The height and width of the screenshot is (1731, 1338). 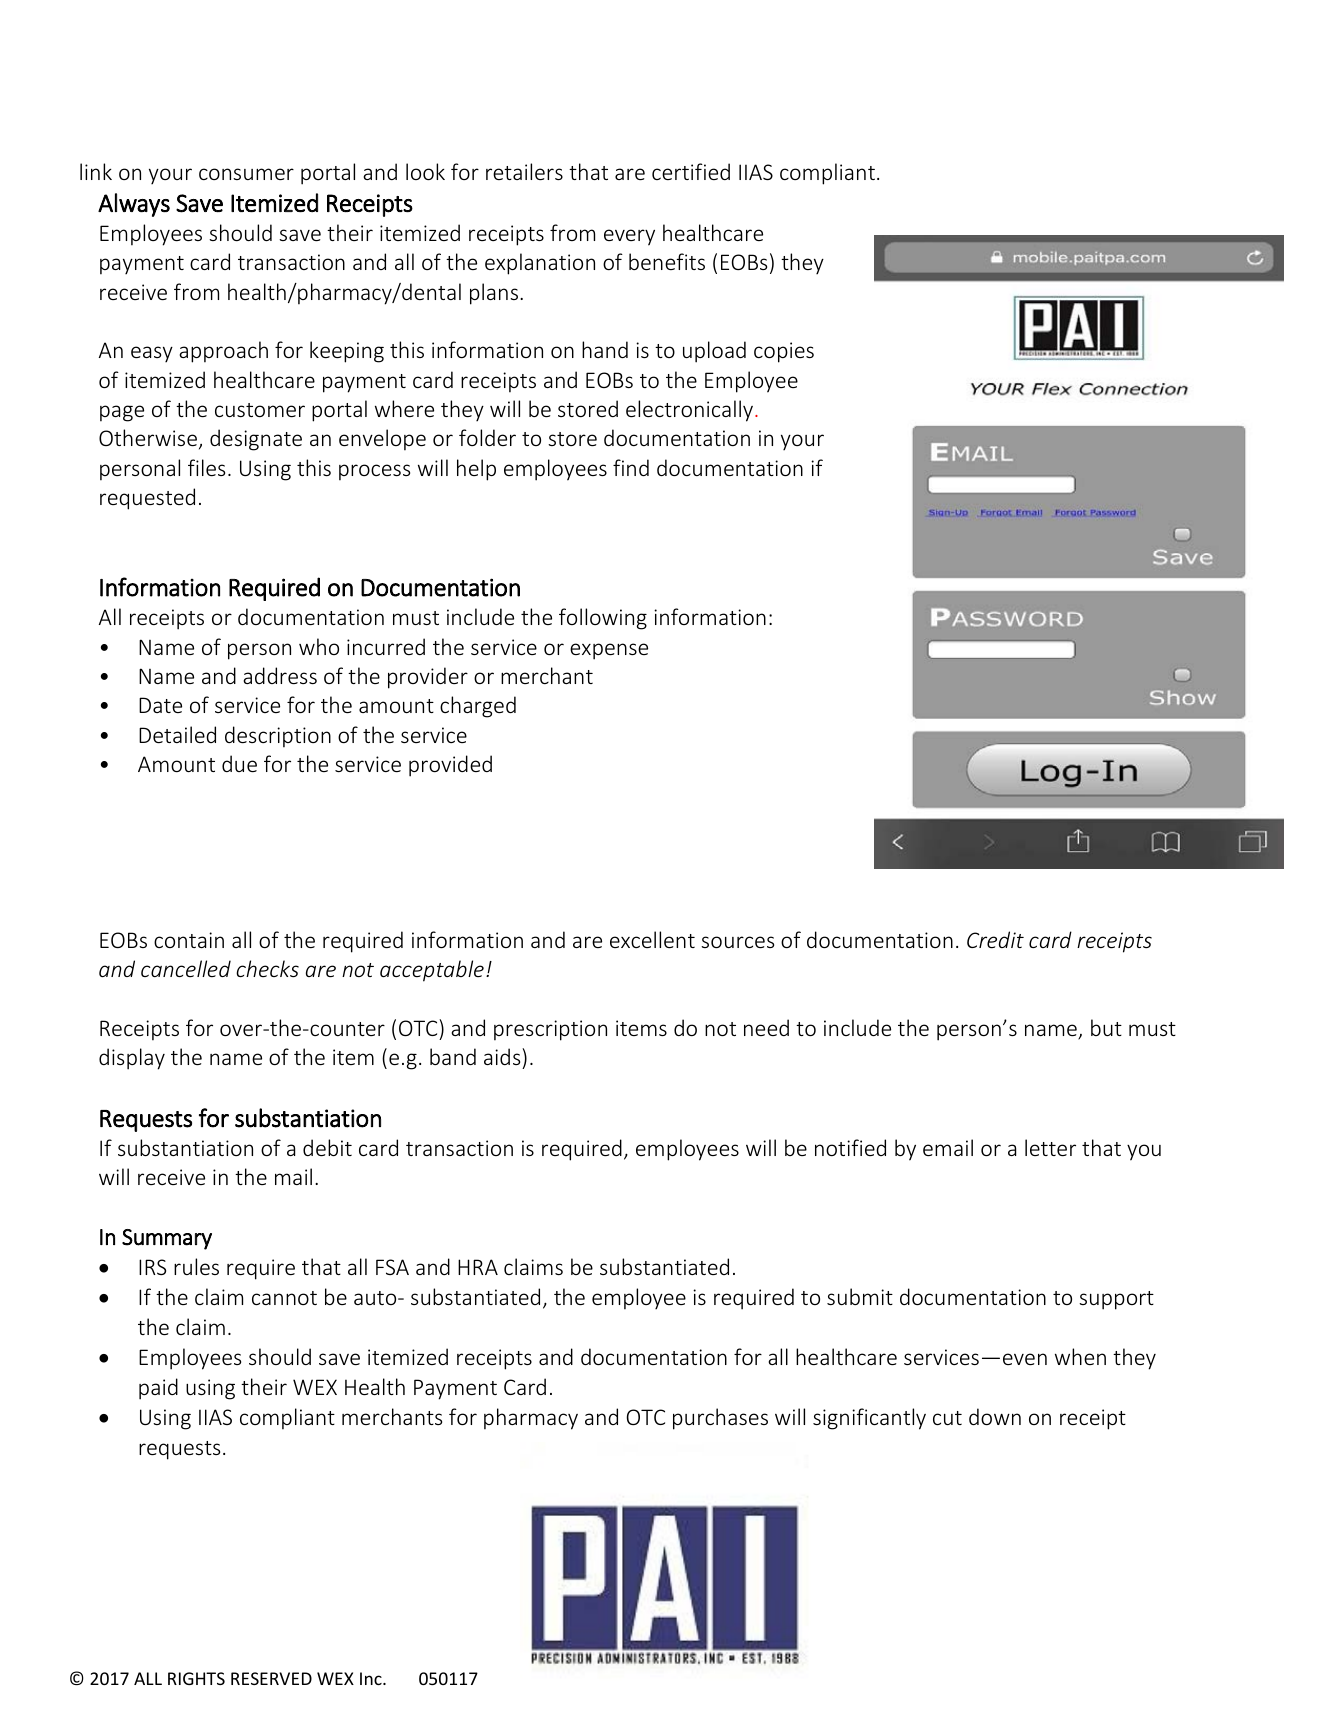 What do you see at coordinates (995, 939) in the screenshot?
I see `Credit` at bounding box center [995, 939].
